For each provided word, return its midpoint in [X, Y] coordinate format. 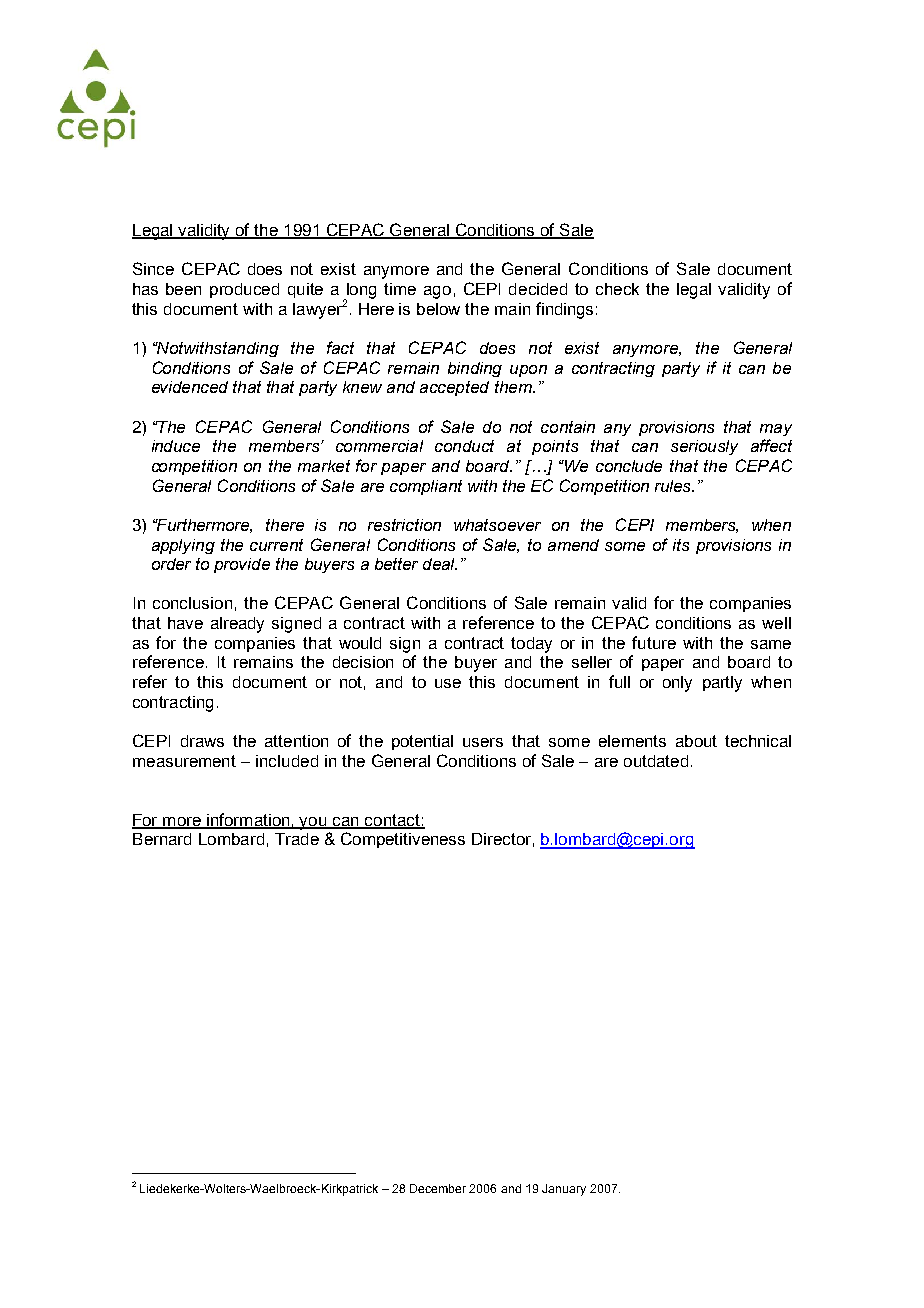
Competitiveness [403, 840]
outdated [656, 761]
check [617, 289]
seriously [704, 447]
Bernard [162, 839]
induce [176, 446]
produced [244, 290]
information [248, 820]
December [438, 1188]
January [564, 1190]
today [531, 645]
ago [437, 292]
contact [392, 821]
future [654, 642]
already [237, 625]
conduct [464, 446]
